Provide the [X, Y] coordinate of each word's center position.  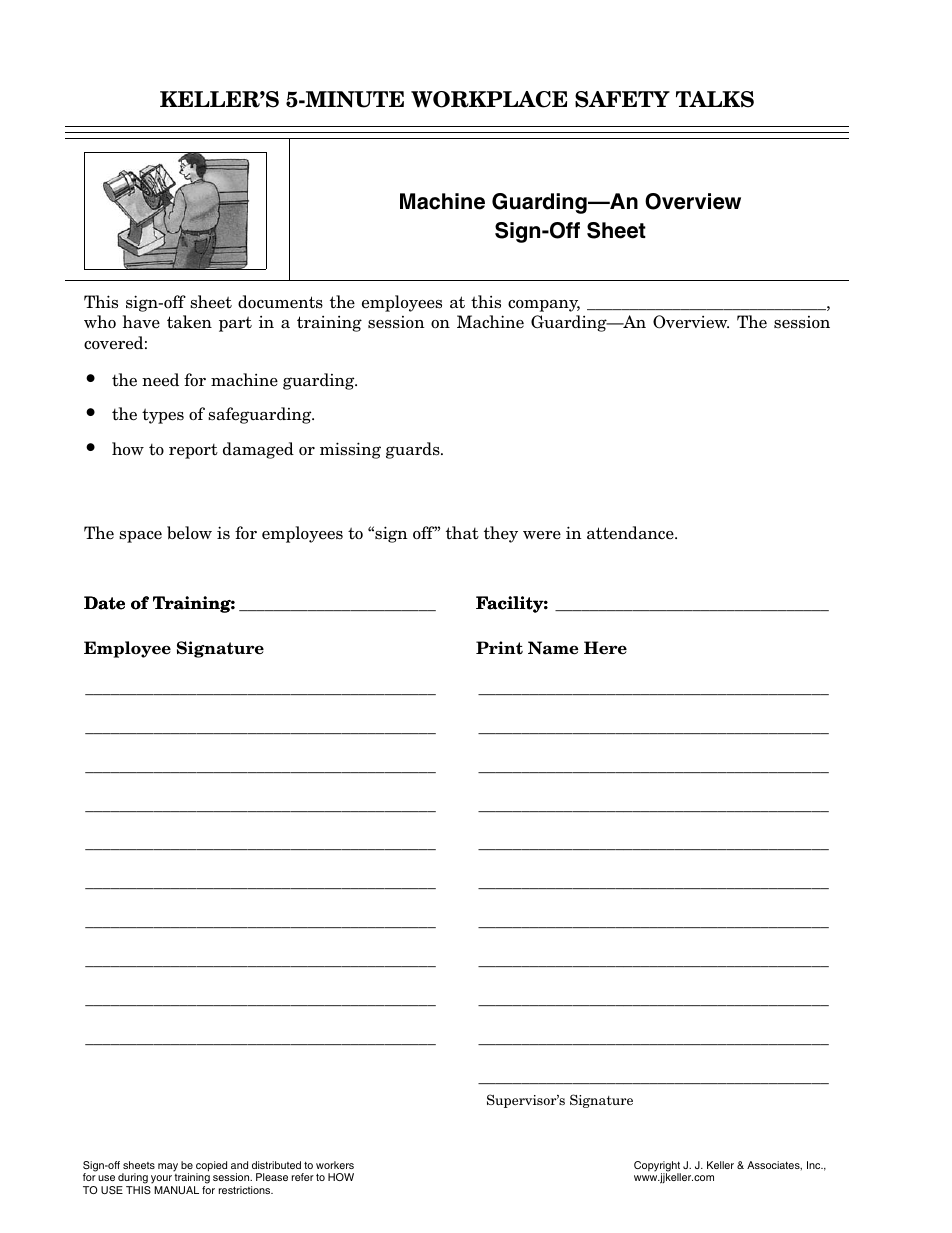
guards [414, 450]
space [140, 537]
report [193, 451]
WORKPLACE [489, 99]
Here [605, 648]
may [168, 1167]
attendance [631, 533]
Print [499, 648]
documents [280, 302]
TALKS [715, 99]
